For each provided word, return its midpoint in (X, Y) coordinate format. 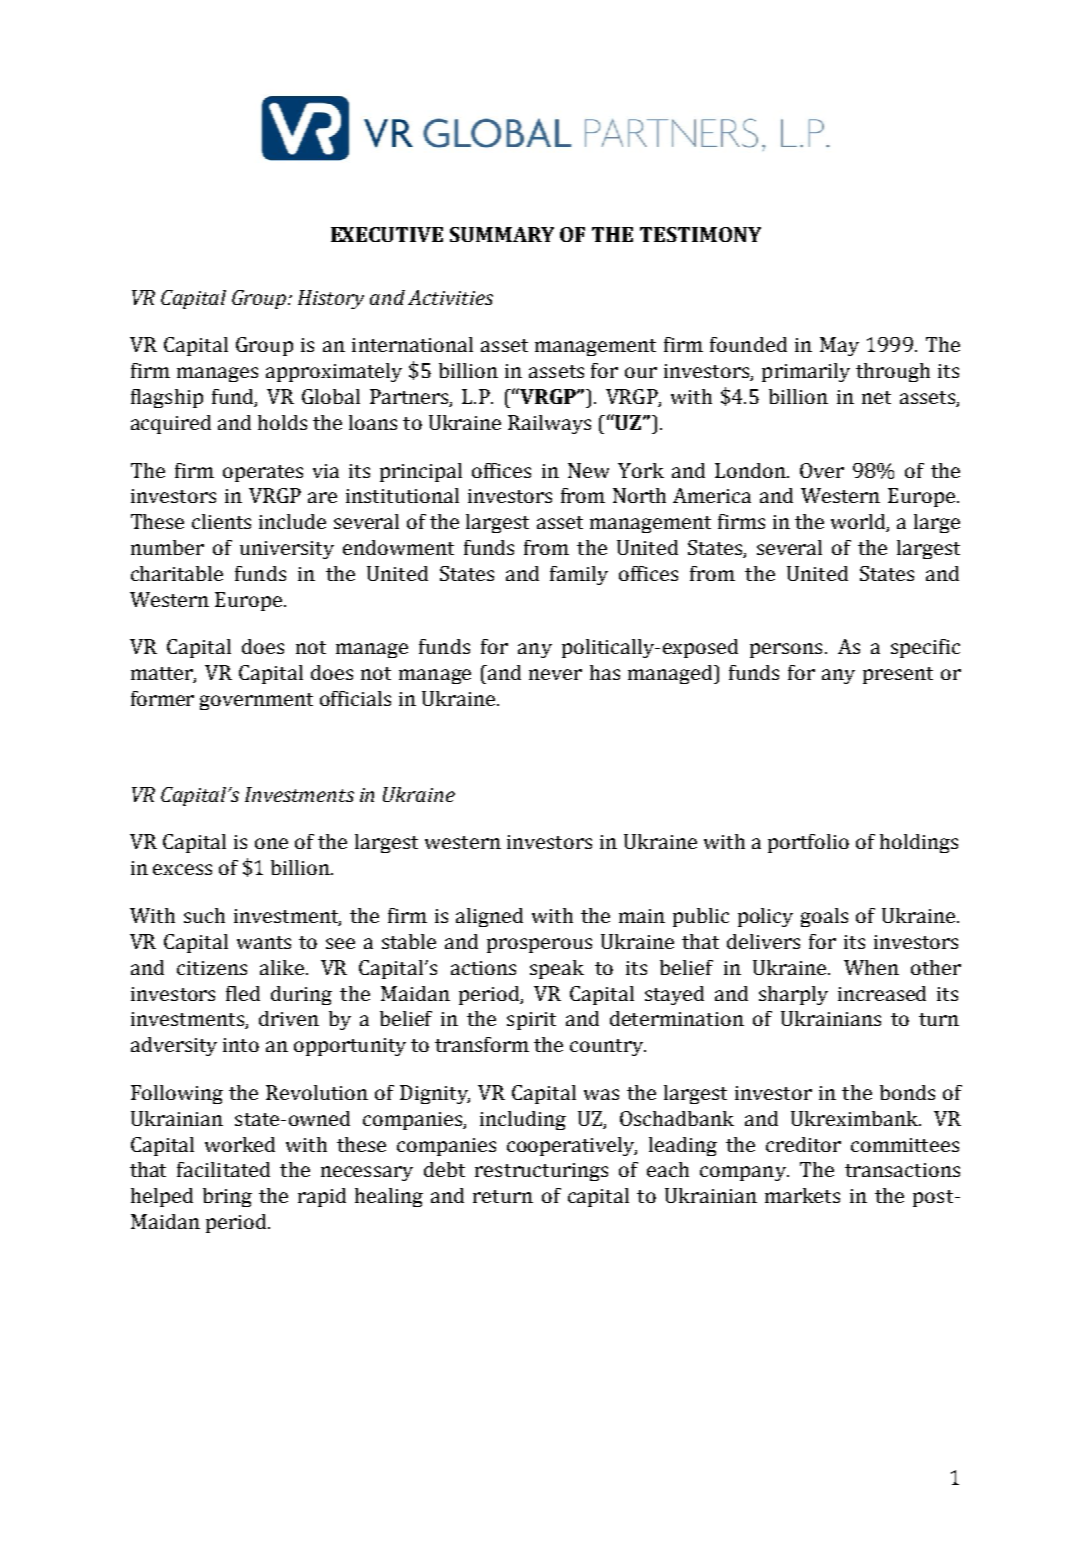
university (287, 550)
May (839, 346)
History (331, 299)
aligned (489, 917)
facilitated (223, 1169)
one (271, 843)
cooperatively (572, 1146)
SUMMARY (502, 234)
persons (786, 650)
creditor (803, 1144)
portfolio (808, 843)
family (579, 575)
